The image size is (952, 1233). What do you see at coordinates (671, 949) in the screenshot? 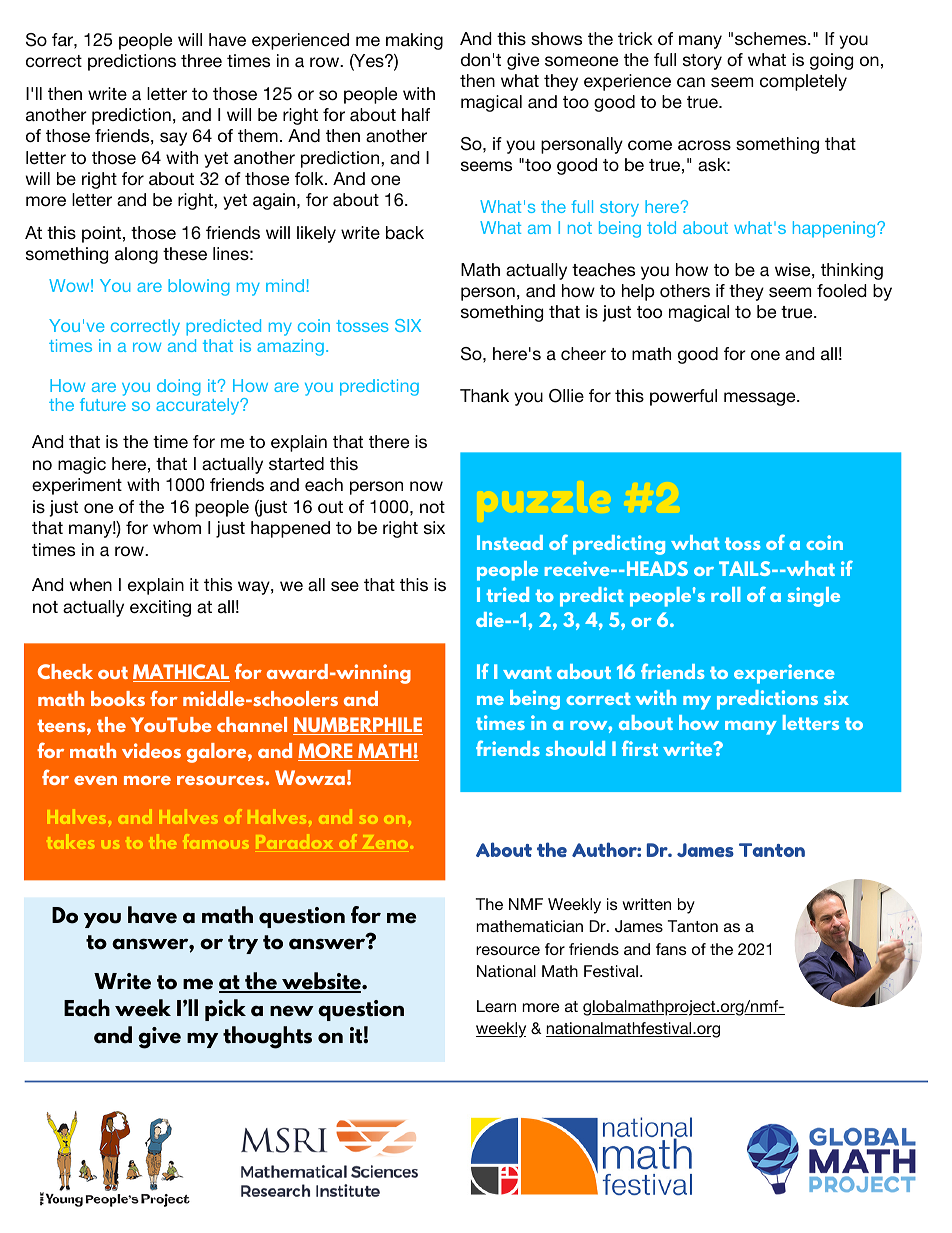
I see `fans` at bounding box center [671, 949].
